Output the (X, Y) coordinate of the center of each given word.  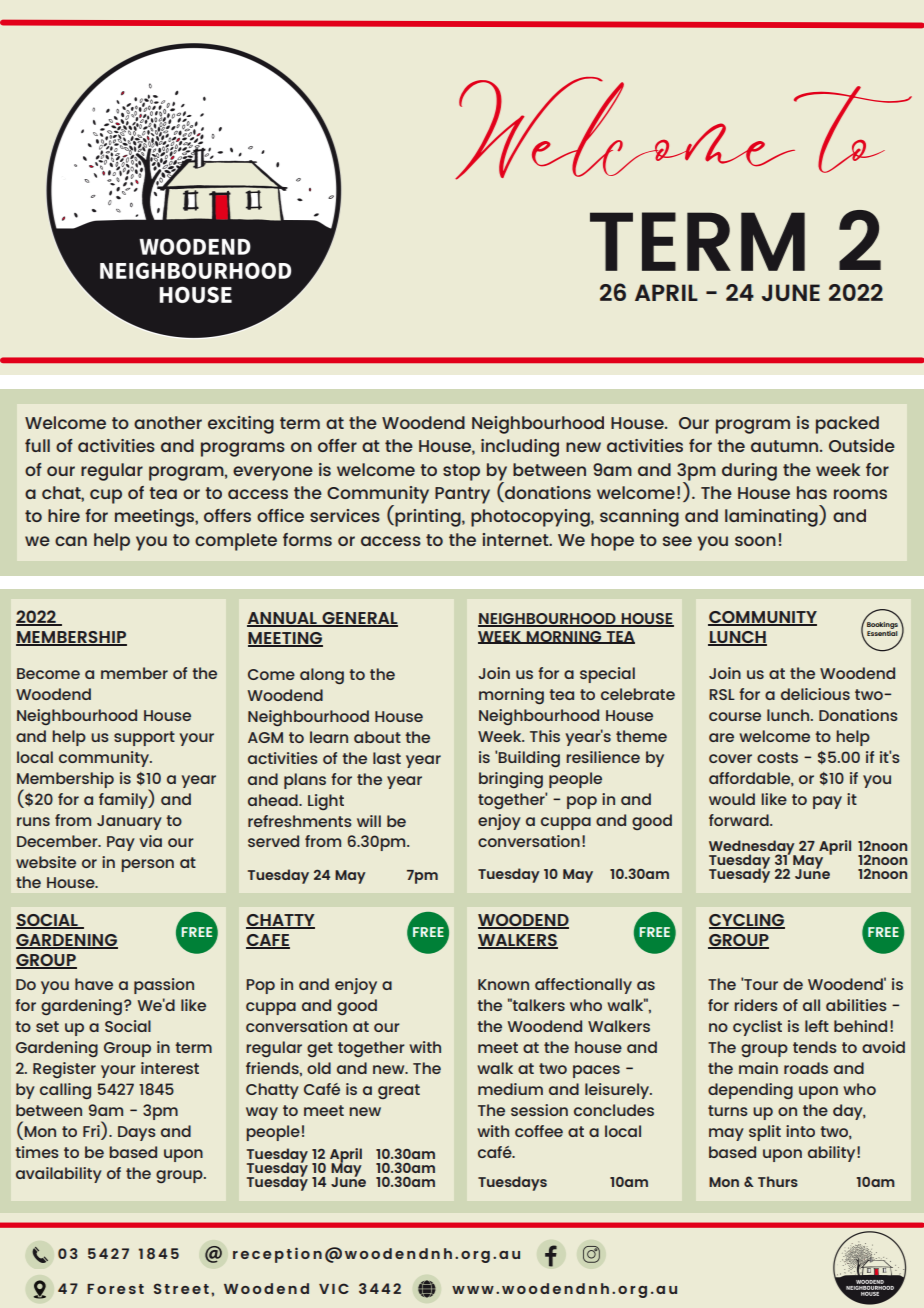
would (732, 799)
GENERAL (359, 619)
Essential (882, 632)
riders (756, 1005)
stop (461, 472)
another (168, 422)
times (37, 1152)
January (129, 822)
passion (164, 986)
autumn (786, 446)
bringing (511, 780)
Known (503, 984)
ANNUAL (283, 619)
